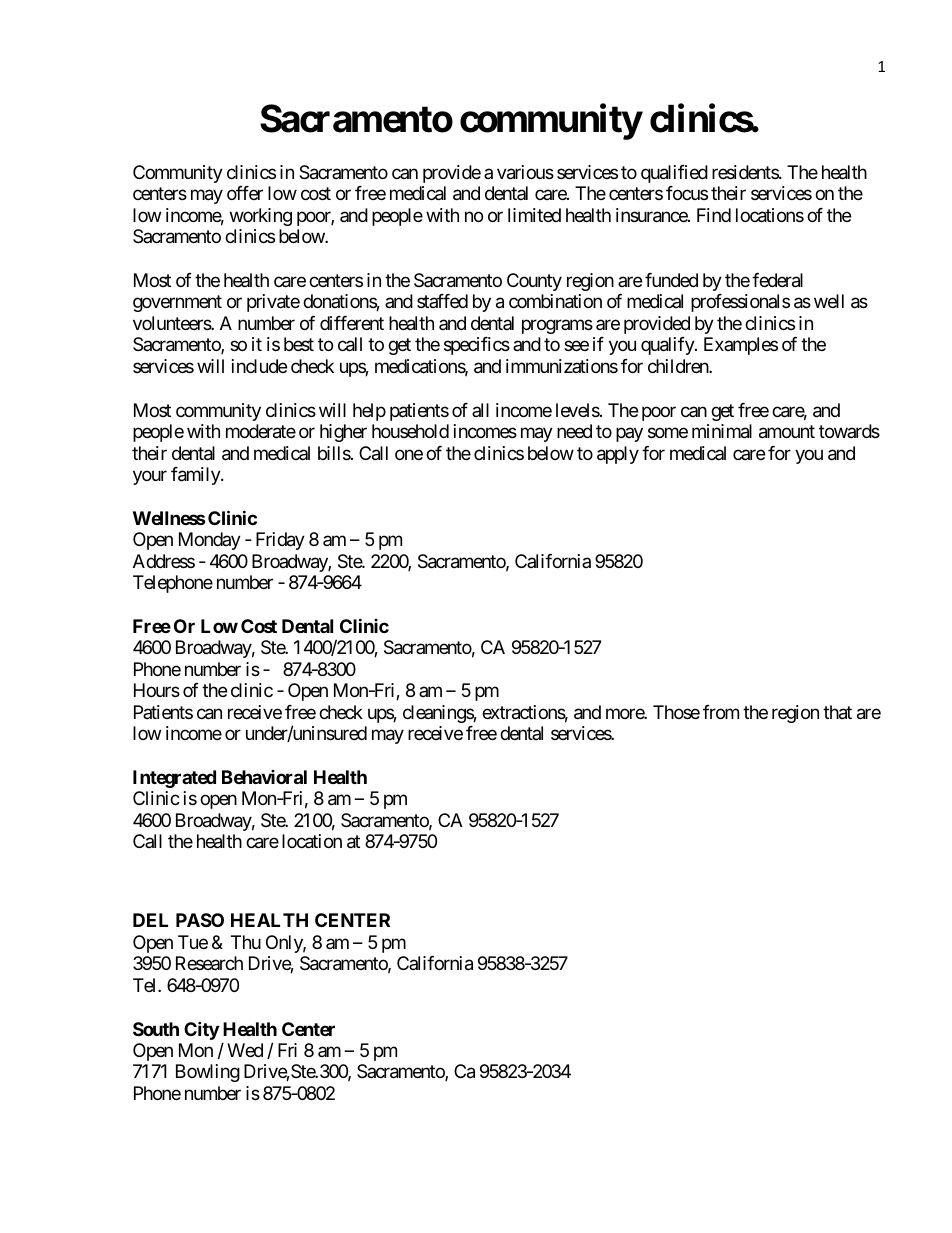  What do you see at coordinates (245, 1050) in the page?
I see `Wed` at bounding box center [245, 1050].
